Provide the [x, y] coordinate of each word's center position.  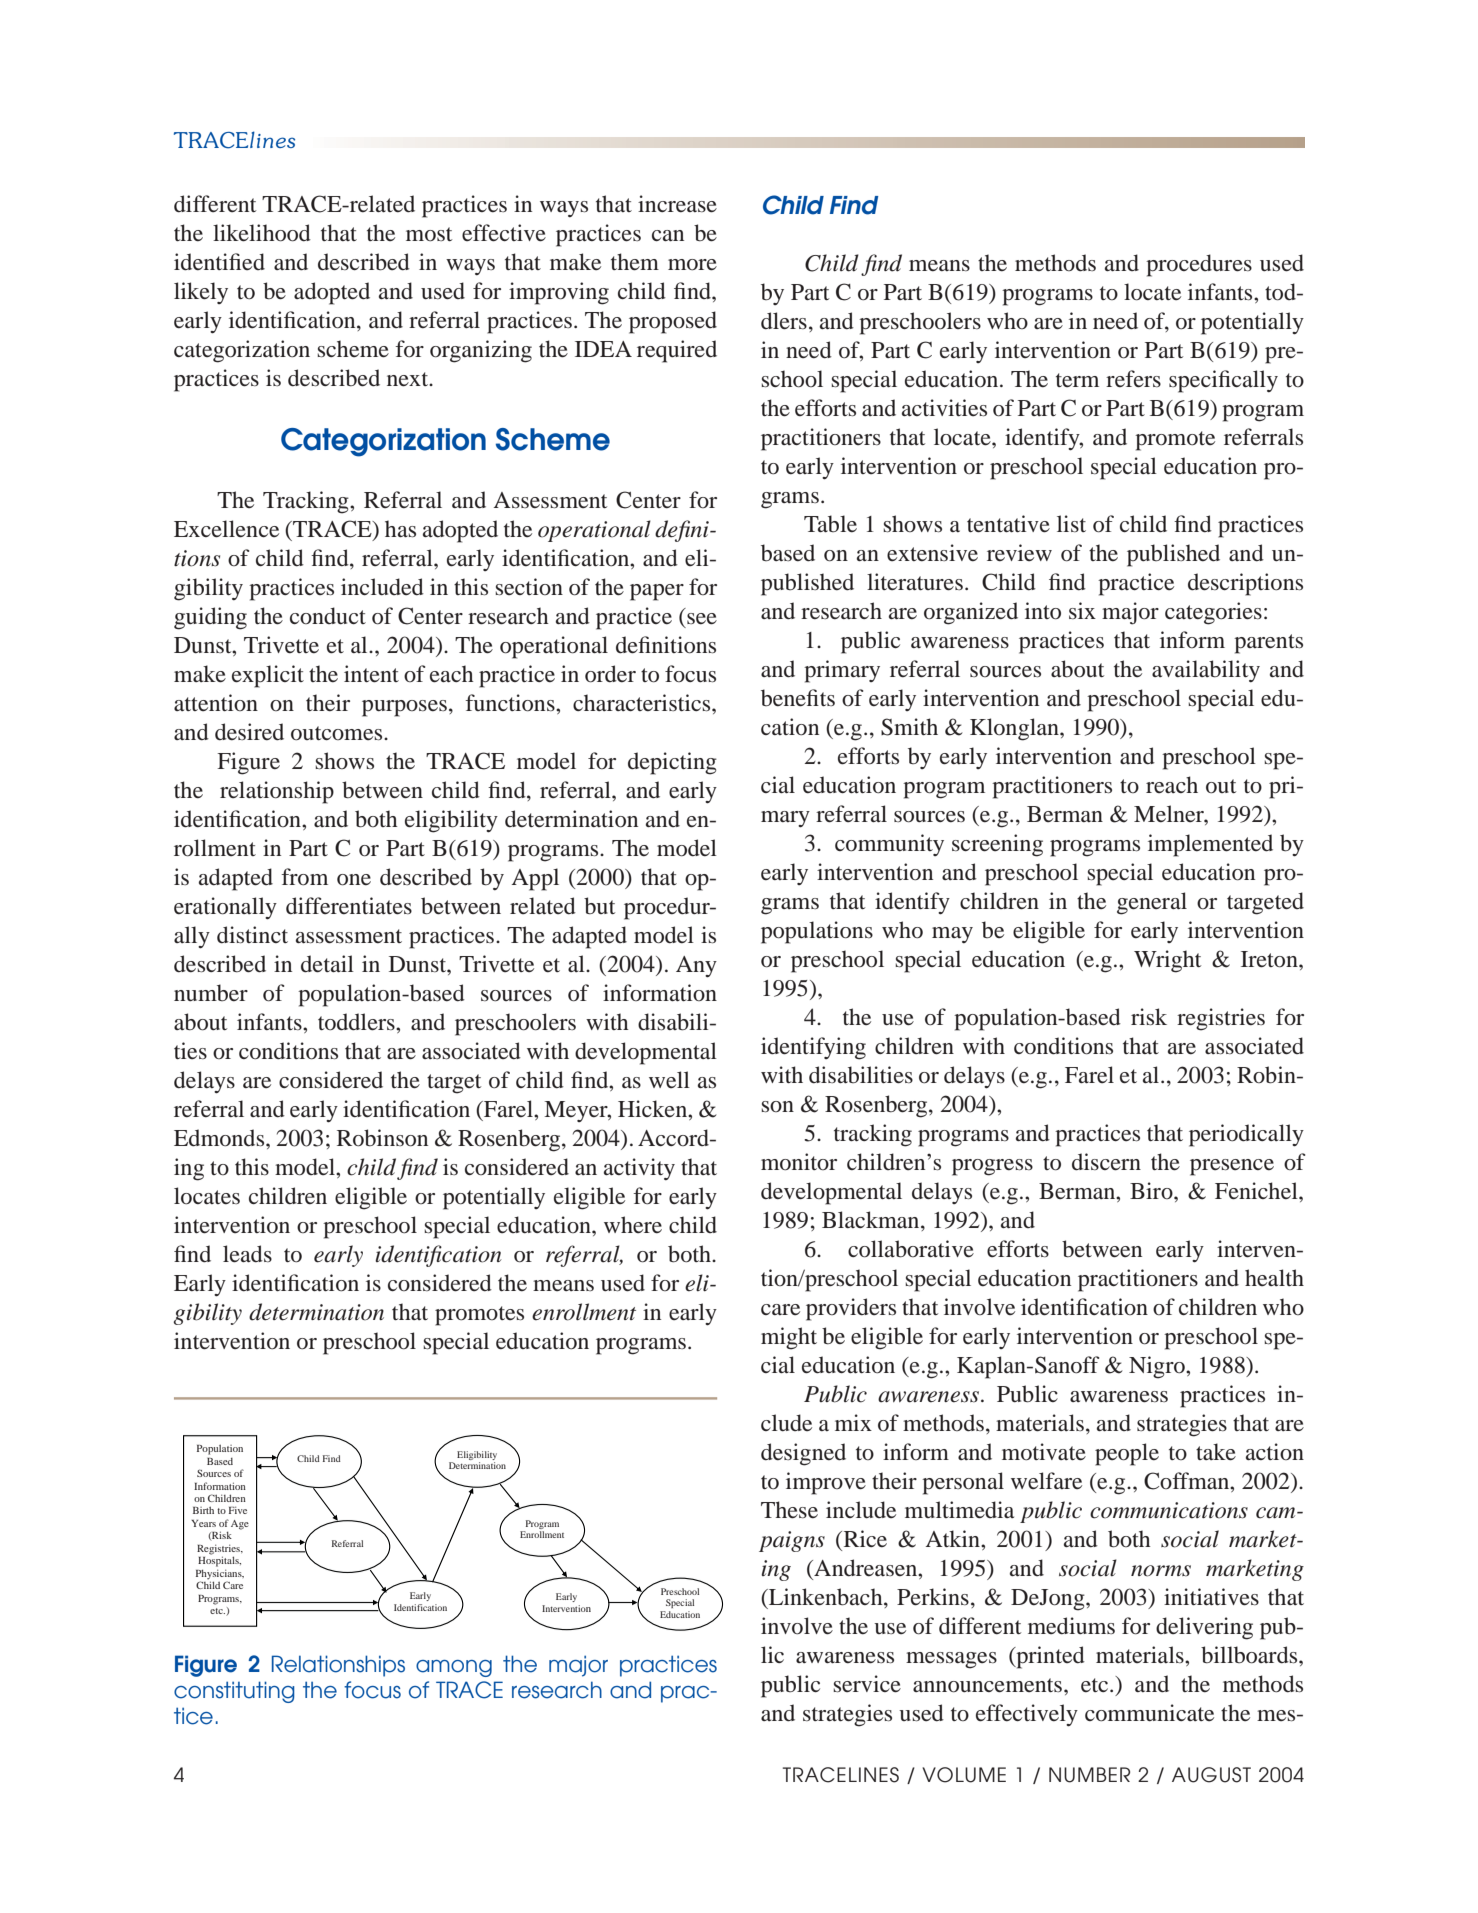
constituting [234, 1692]
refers [1133, 379]
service [867, 1684]
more [692, 265]
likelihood [262, 233]
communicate [1149, 1713]
